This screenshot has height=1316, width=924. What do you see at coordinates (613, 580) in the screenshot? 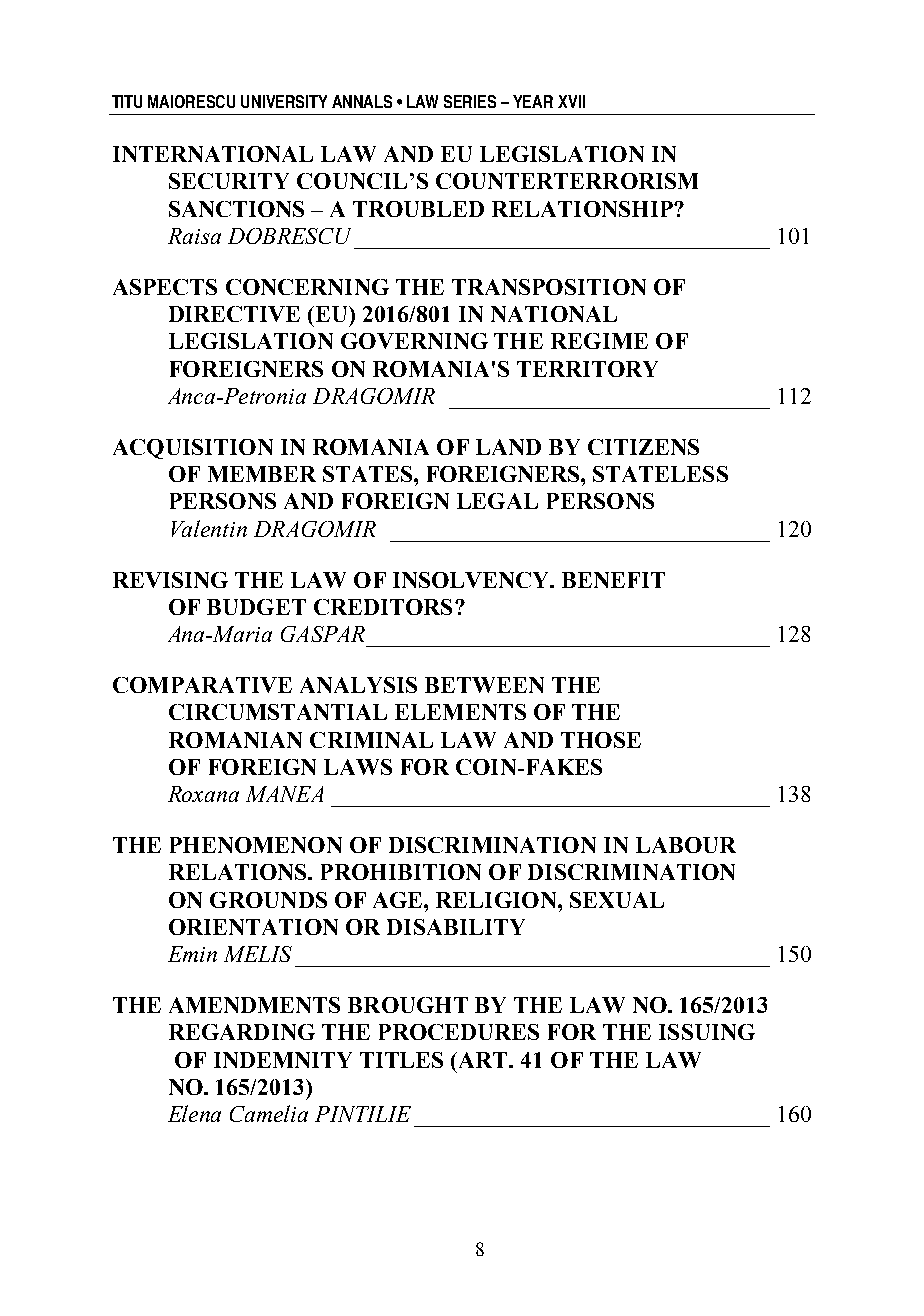
I see `BENEFIT` at bounding box center [613, 580].
